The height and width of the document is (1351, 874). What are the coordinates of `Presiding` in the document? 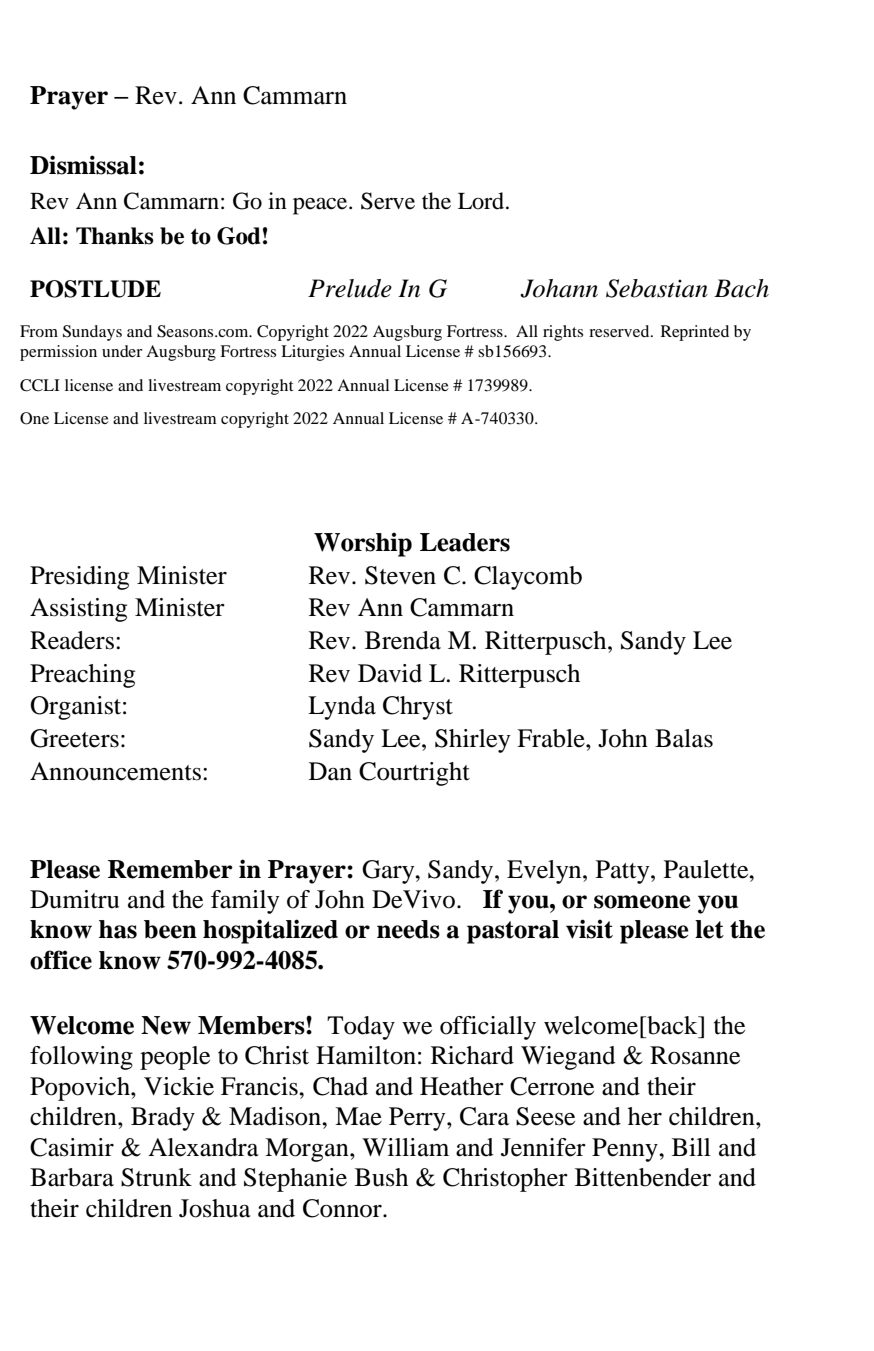 It's located at (79, 578).
